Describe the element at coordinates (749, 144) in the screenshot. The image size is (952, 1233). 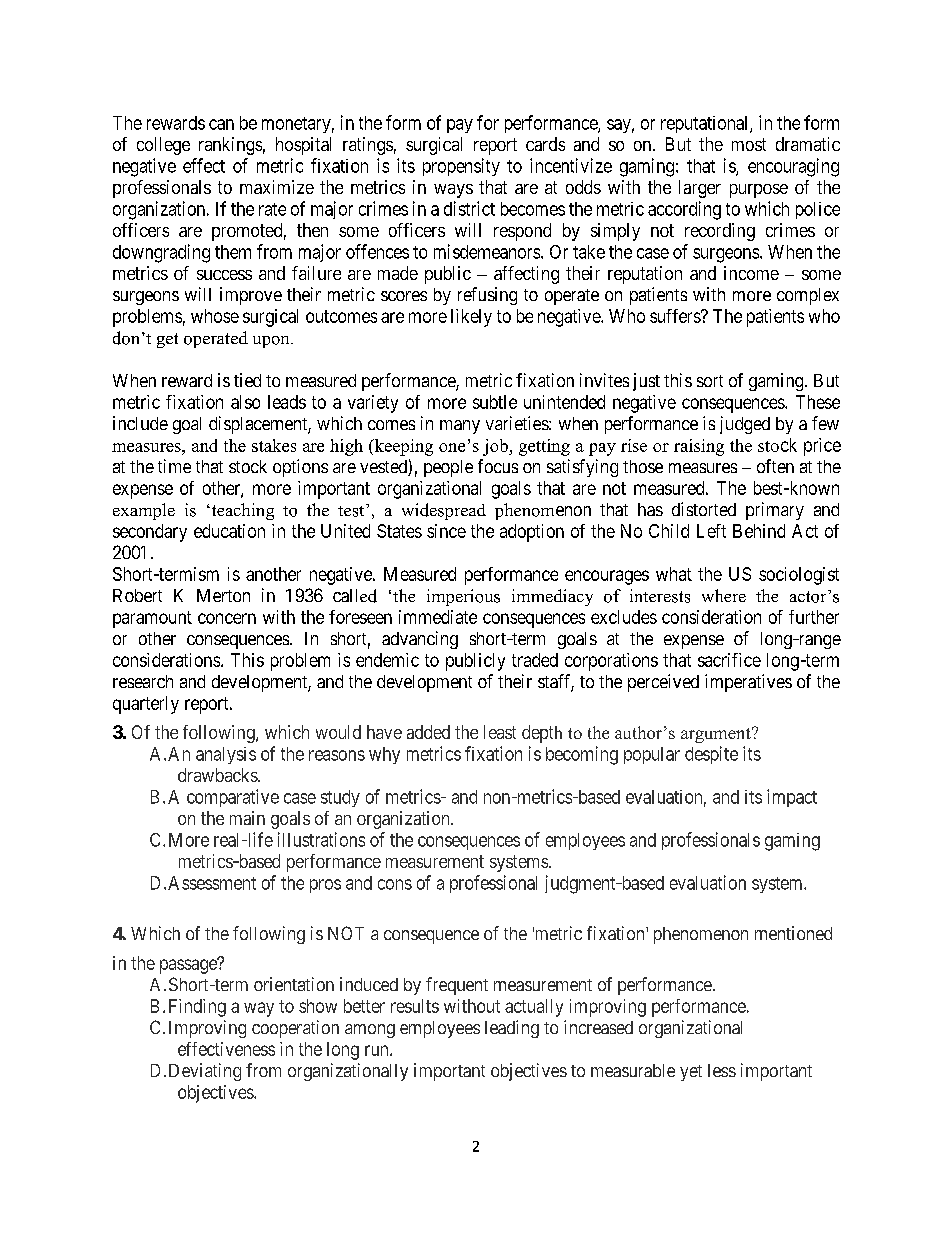
I see `most` at that location.
